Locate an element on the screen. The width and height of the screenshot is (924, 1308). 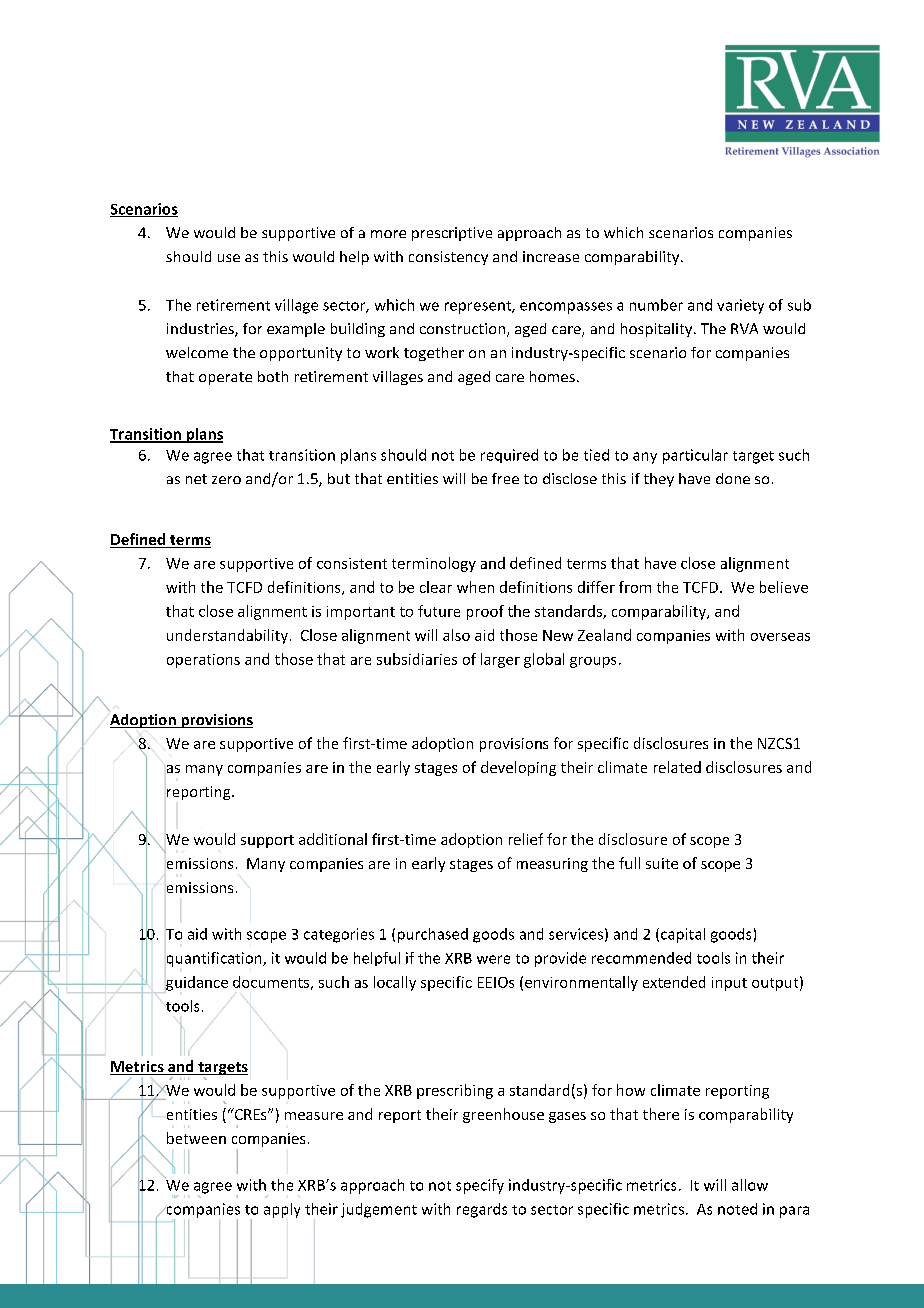
additional is located at coordinates (333, 839).
